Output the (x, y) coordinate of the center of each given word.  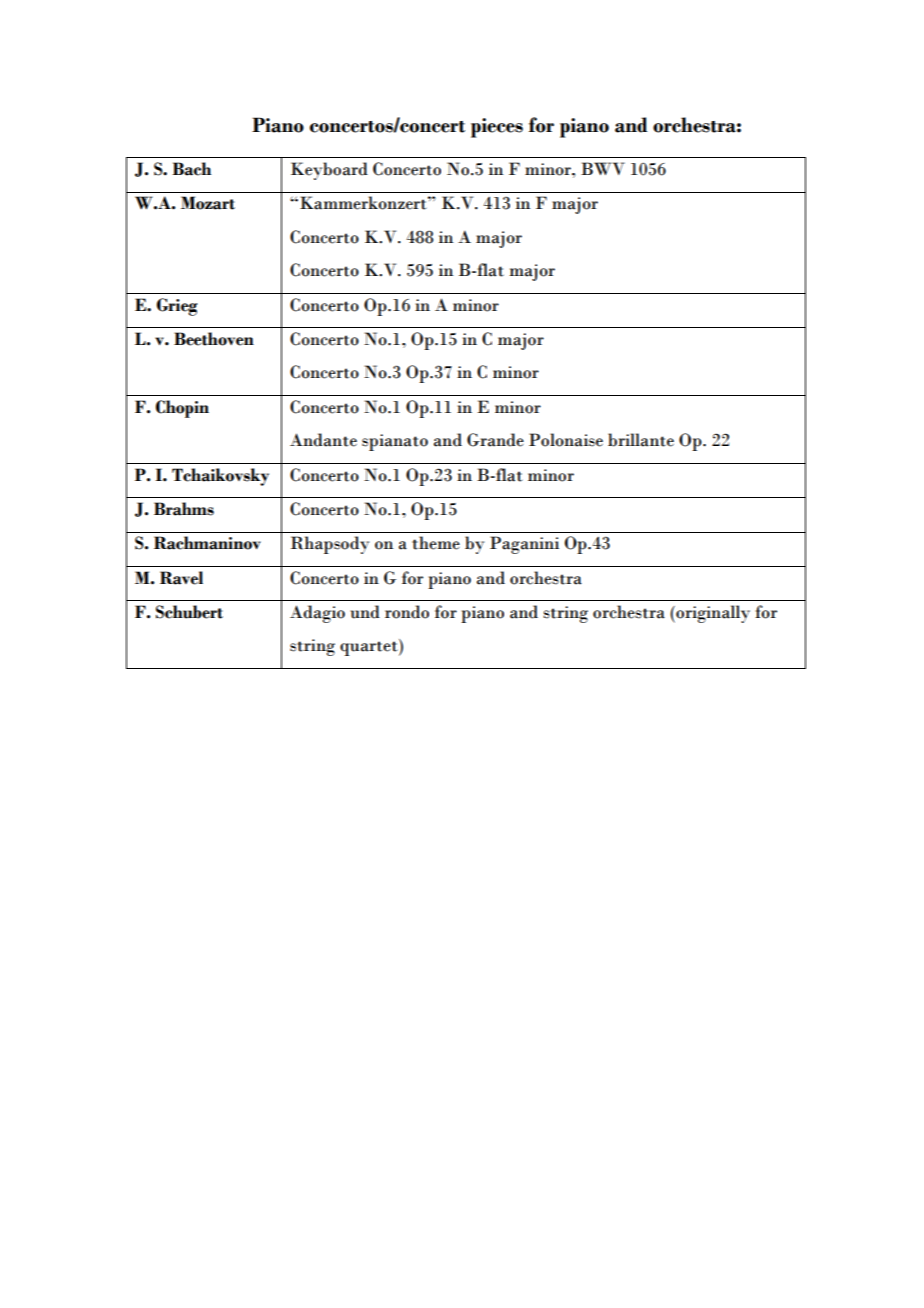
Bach (191, 169)
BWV (603, 168)
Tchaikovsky (220, 477)
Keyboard (329, 171)
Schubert (189, 612)
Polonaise (566, 440)
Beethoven (214, 339)
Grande (495, 440)
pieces (497, 128)
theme (436, 543)
